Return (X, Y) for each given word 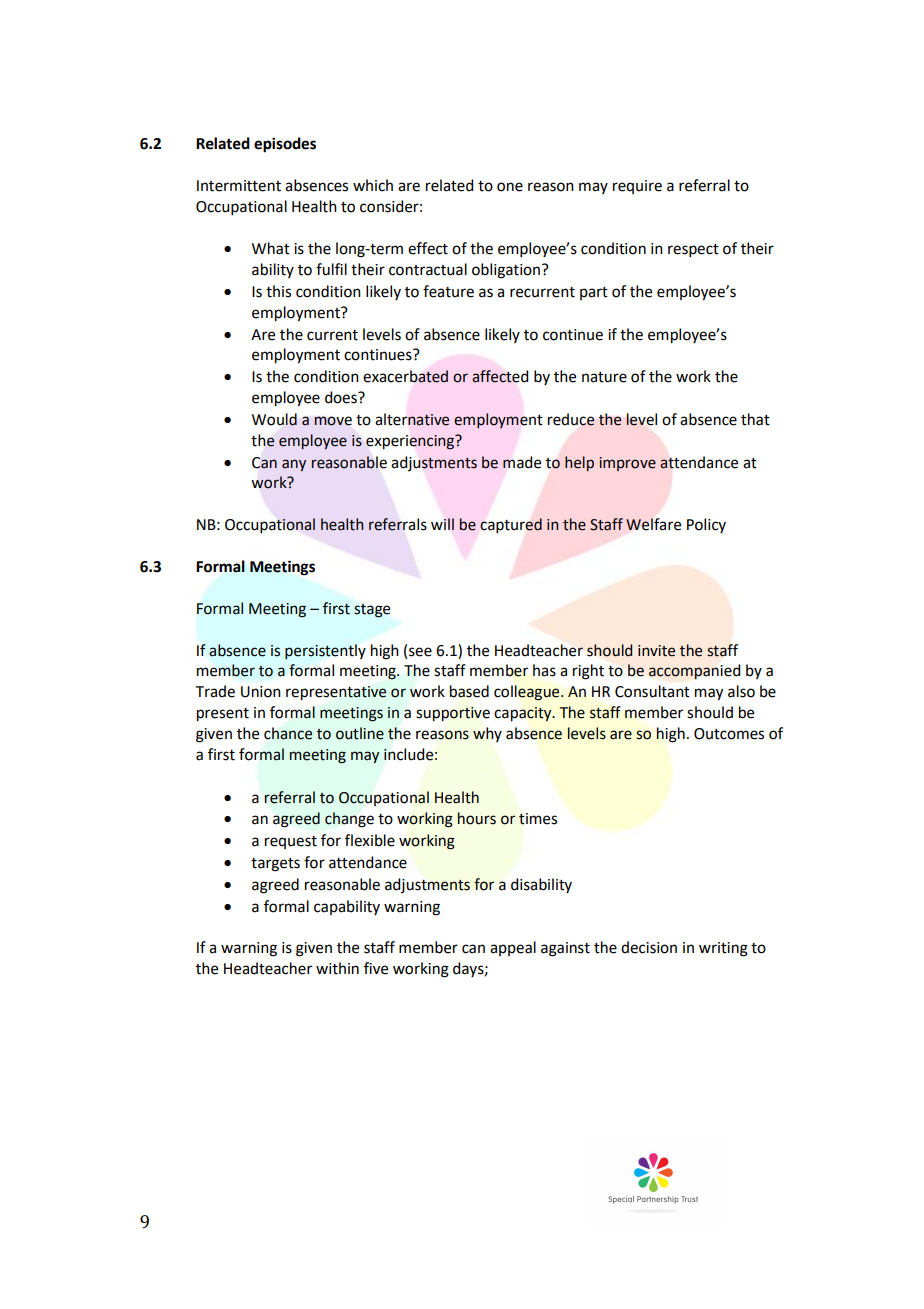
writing (723, 949)
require (637, 187)
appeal (513, 948)
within (337, 968)
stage (372, 611)
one (510, 187)
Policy (706, 525)
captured (511, 525)
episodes (285, 145)
